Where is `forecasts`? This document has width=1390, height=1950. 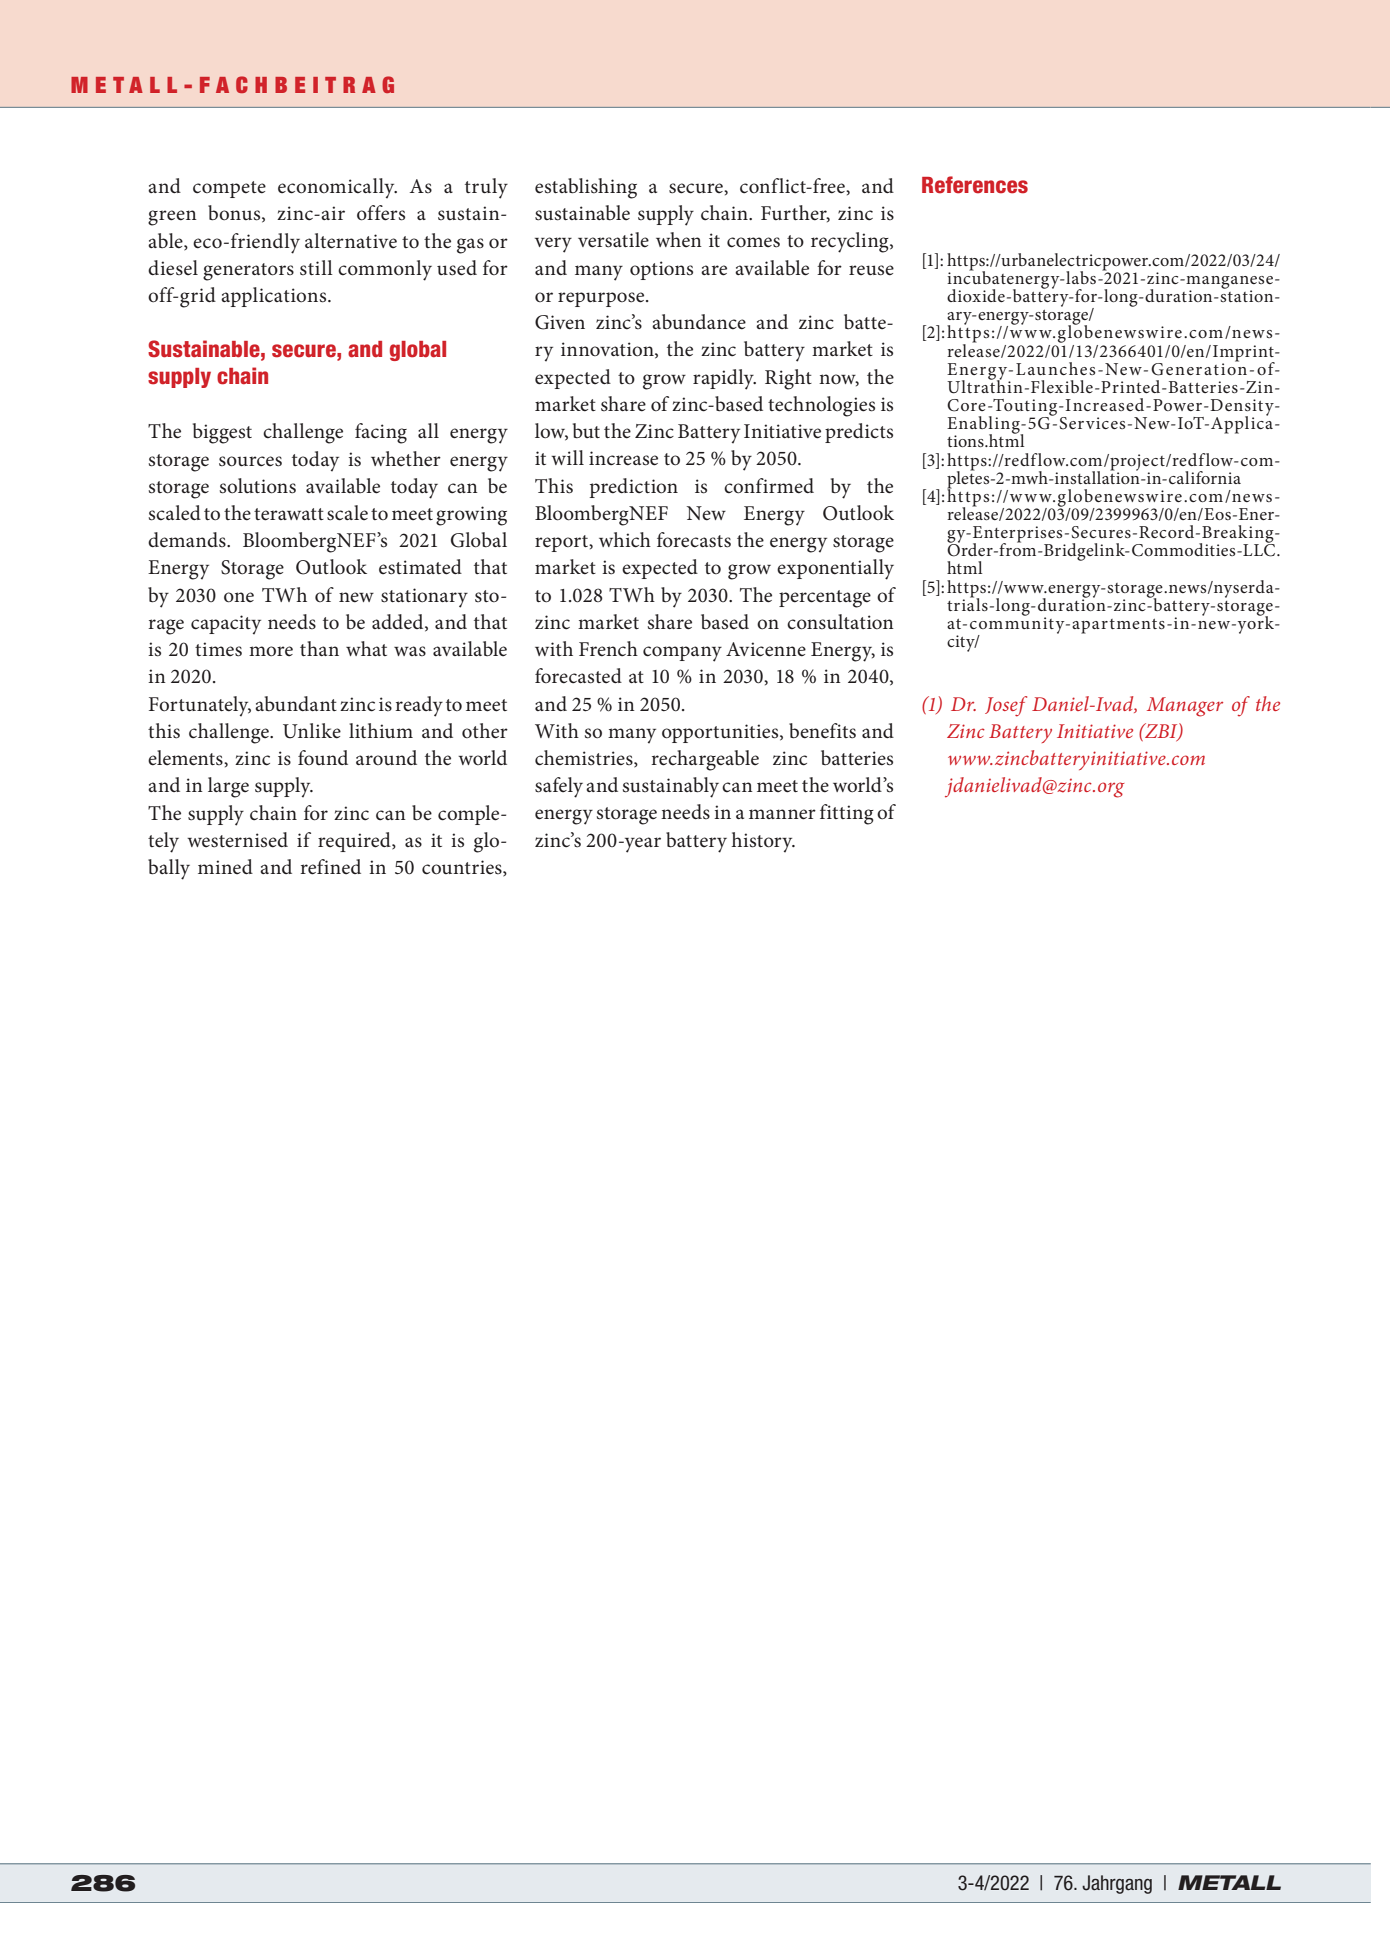 forecasts is located at coordinates (694, 540).
